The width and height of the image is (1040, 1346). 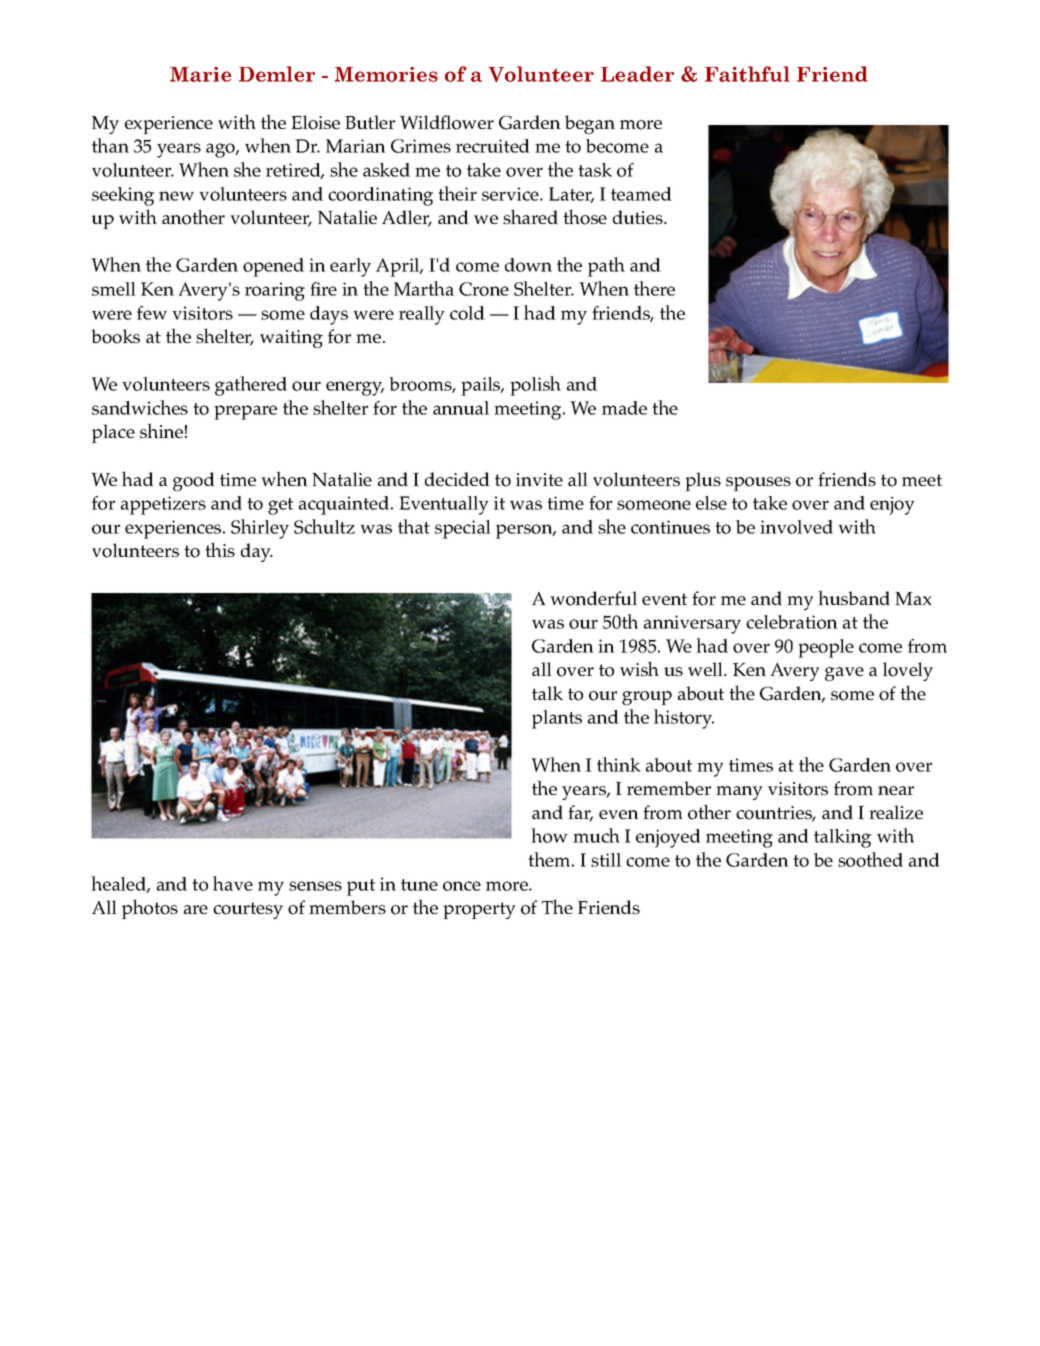 What do you see at coordinates (747, 74) in the image?
I see `Faithful` at bounding box center [747, 74].
